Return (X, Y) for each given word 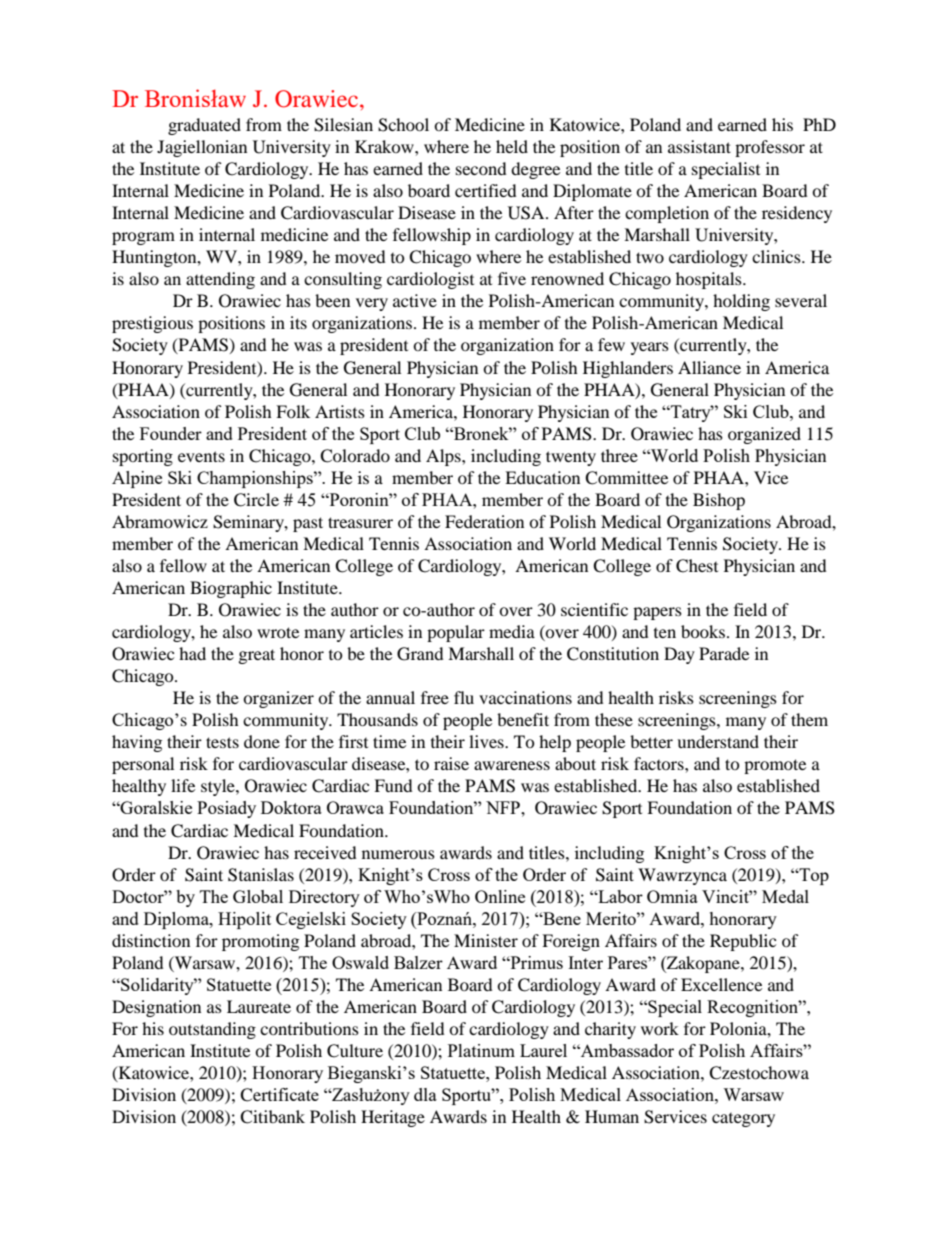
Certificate (279, 1095)
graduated (204, 126)
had (192, 653)
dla (425, 1094)
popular (456, 633)
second (481, 168)
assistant (699, 146)
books (703, 631)
